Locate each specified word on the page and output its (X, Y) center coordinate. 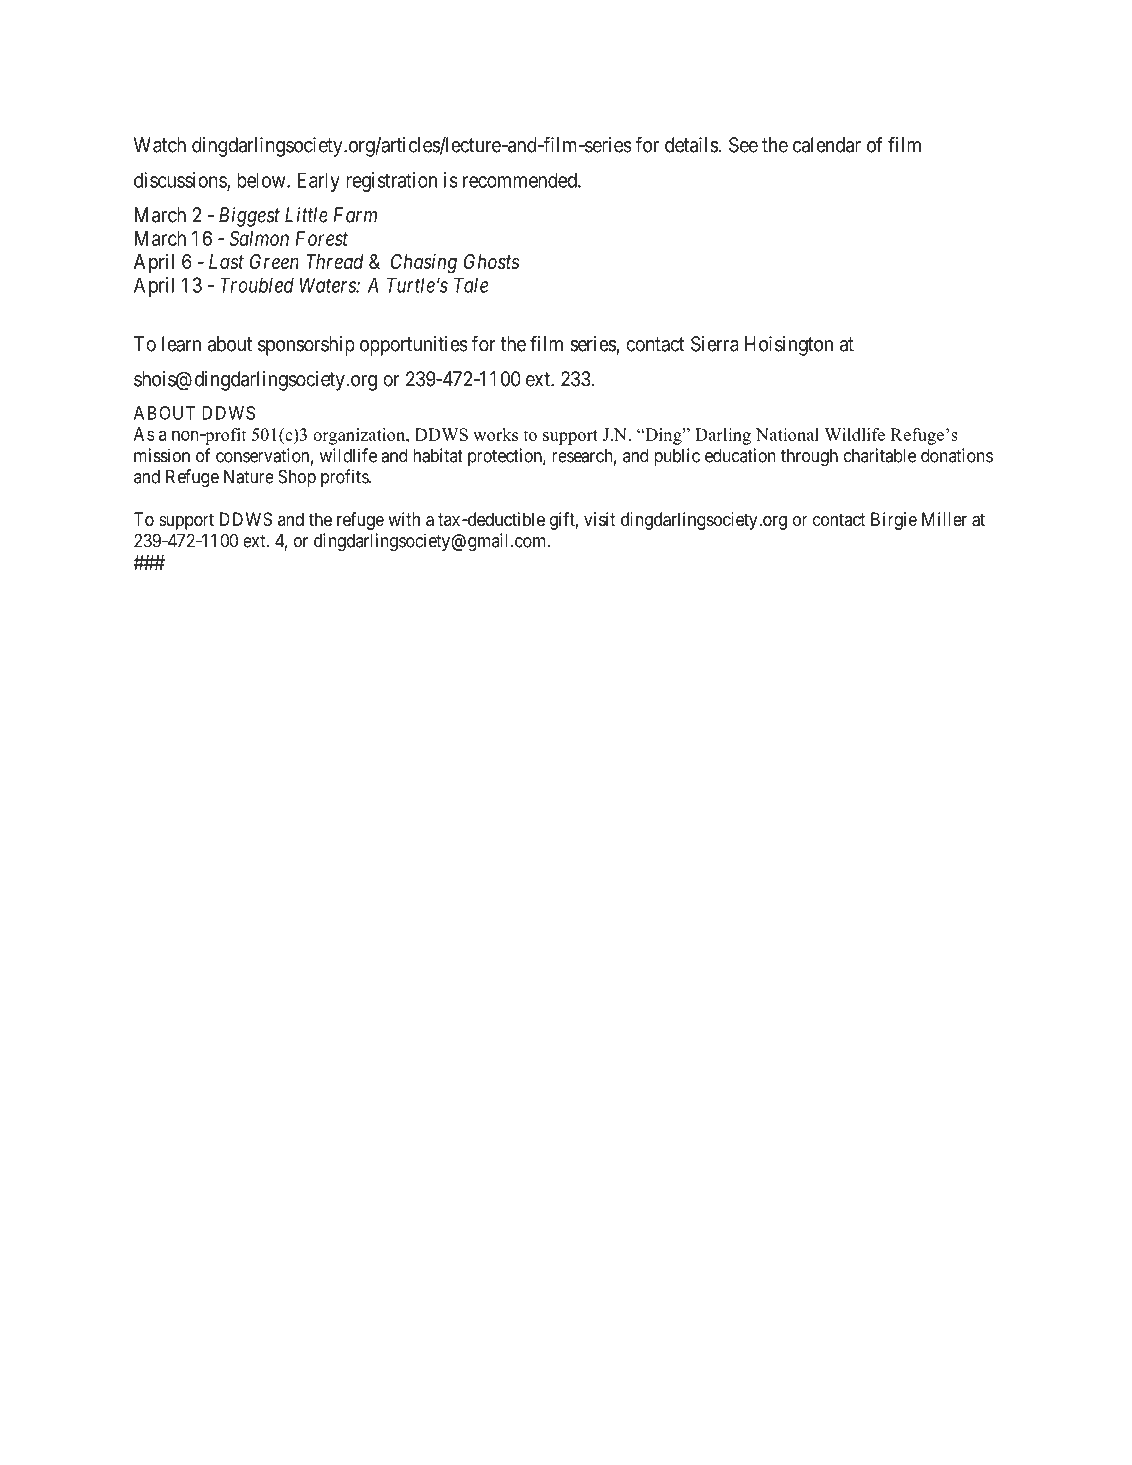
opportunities (414, 346)
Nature (249, 477)
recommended (521, 180)
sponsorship (306, 346)
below (262, 180)
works (495, 434)
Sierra (715, 344)
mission (162, 455)
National (787, 434)
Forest (322, 238)
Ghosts (491, 262)
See (743, 145)
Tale (471, 285)
